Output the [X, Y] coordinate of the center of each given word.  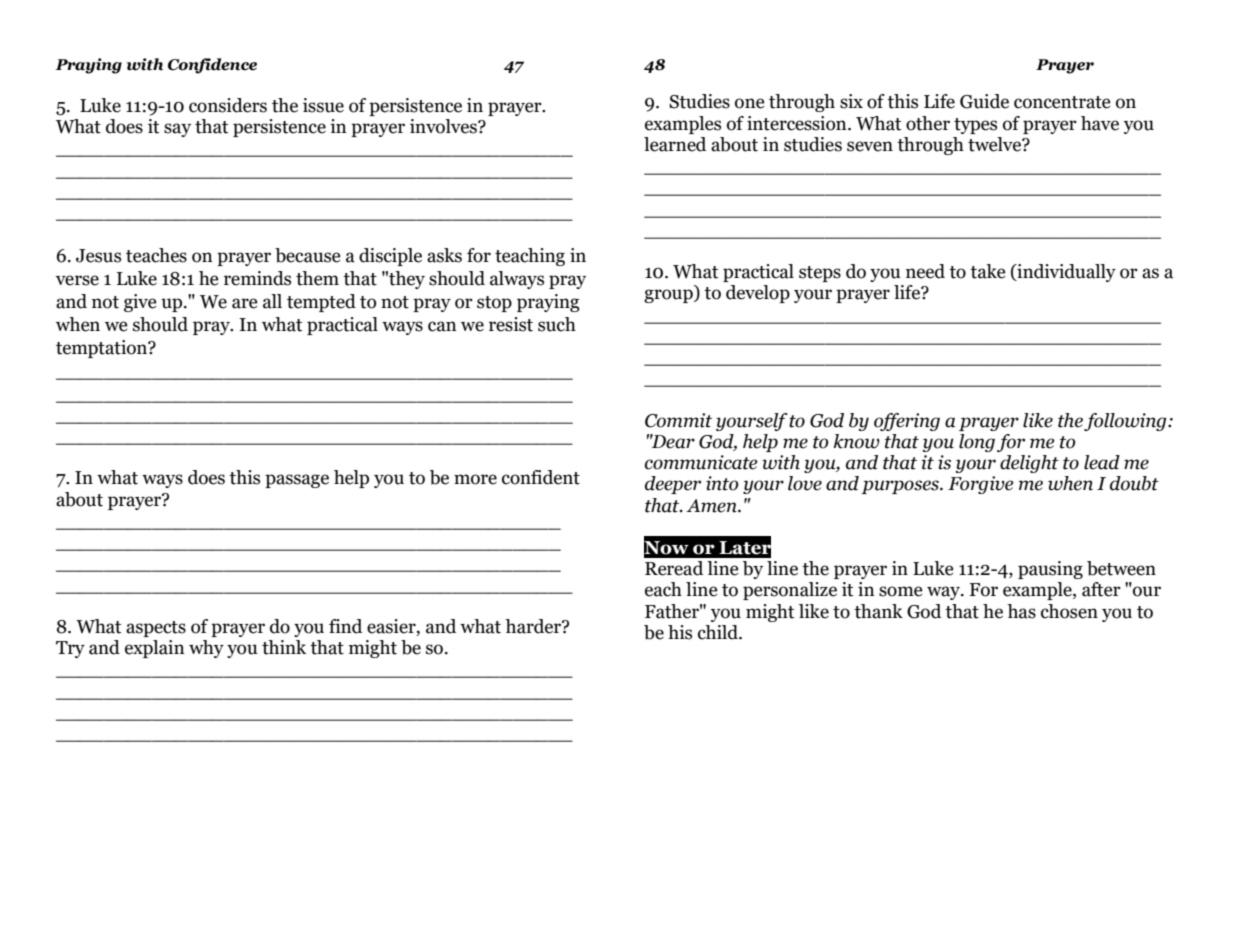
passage [297, 481]
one [750, 103]
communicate [701, 462]
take [988, 271]
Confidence [212, 66]
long [977, 443]
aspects [156, 629]
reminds [257, 278]
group [669, 296]
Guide [984, 101]
